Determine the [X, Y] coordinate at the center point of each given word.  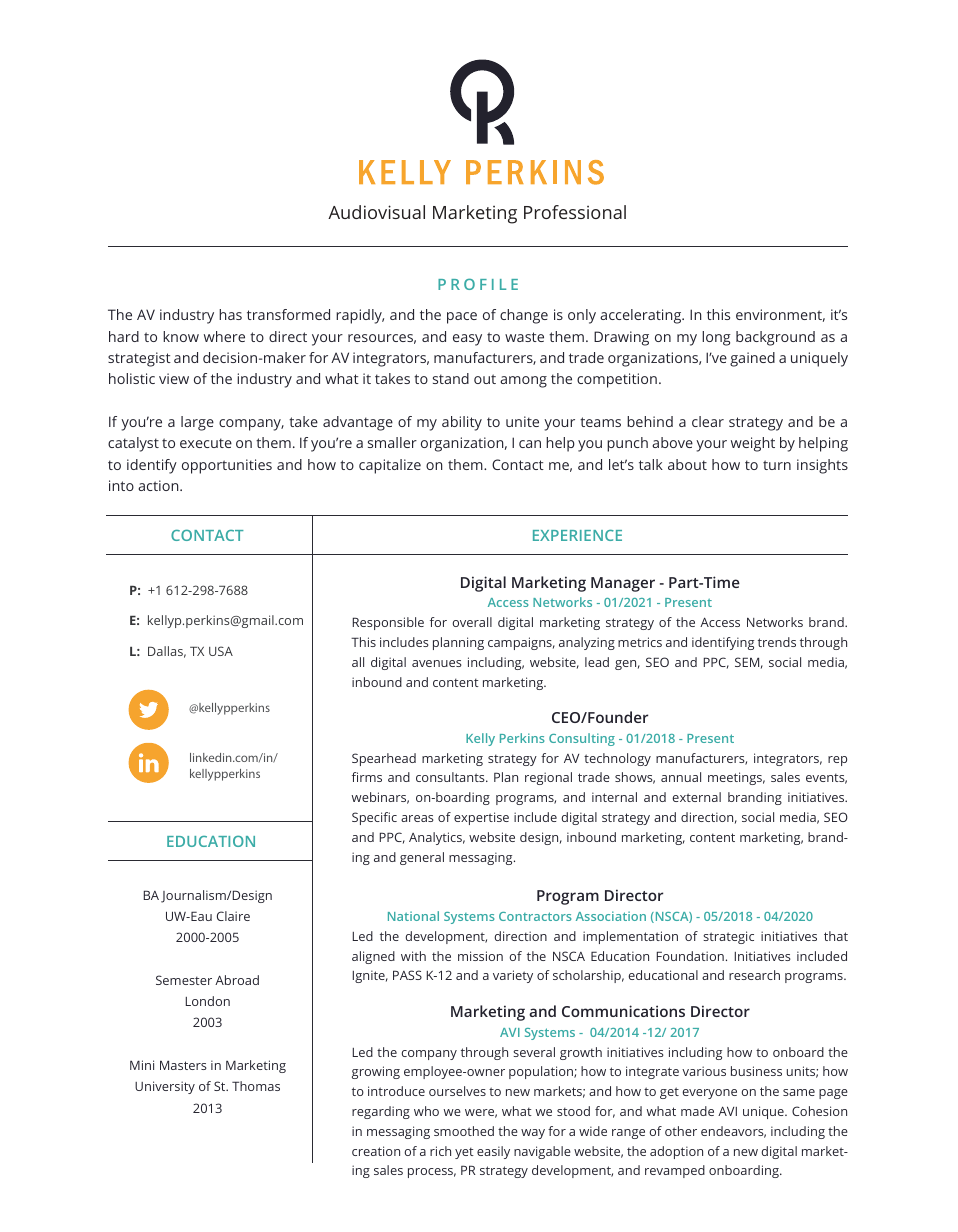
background [775, 338]
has [230, 314]
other [681, 1131]
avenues [437, 663]
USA [221, 651]
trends [777, 642]
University [165, 1087]
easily [493, 1152]
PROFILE [478, 284]
